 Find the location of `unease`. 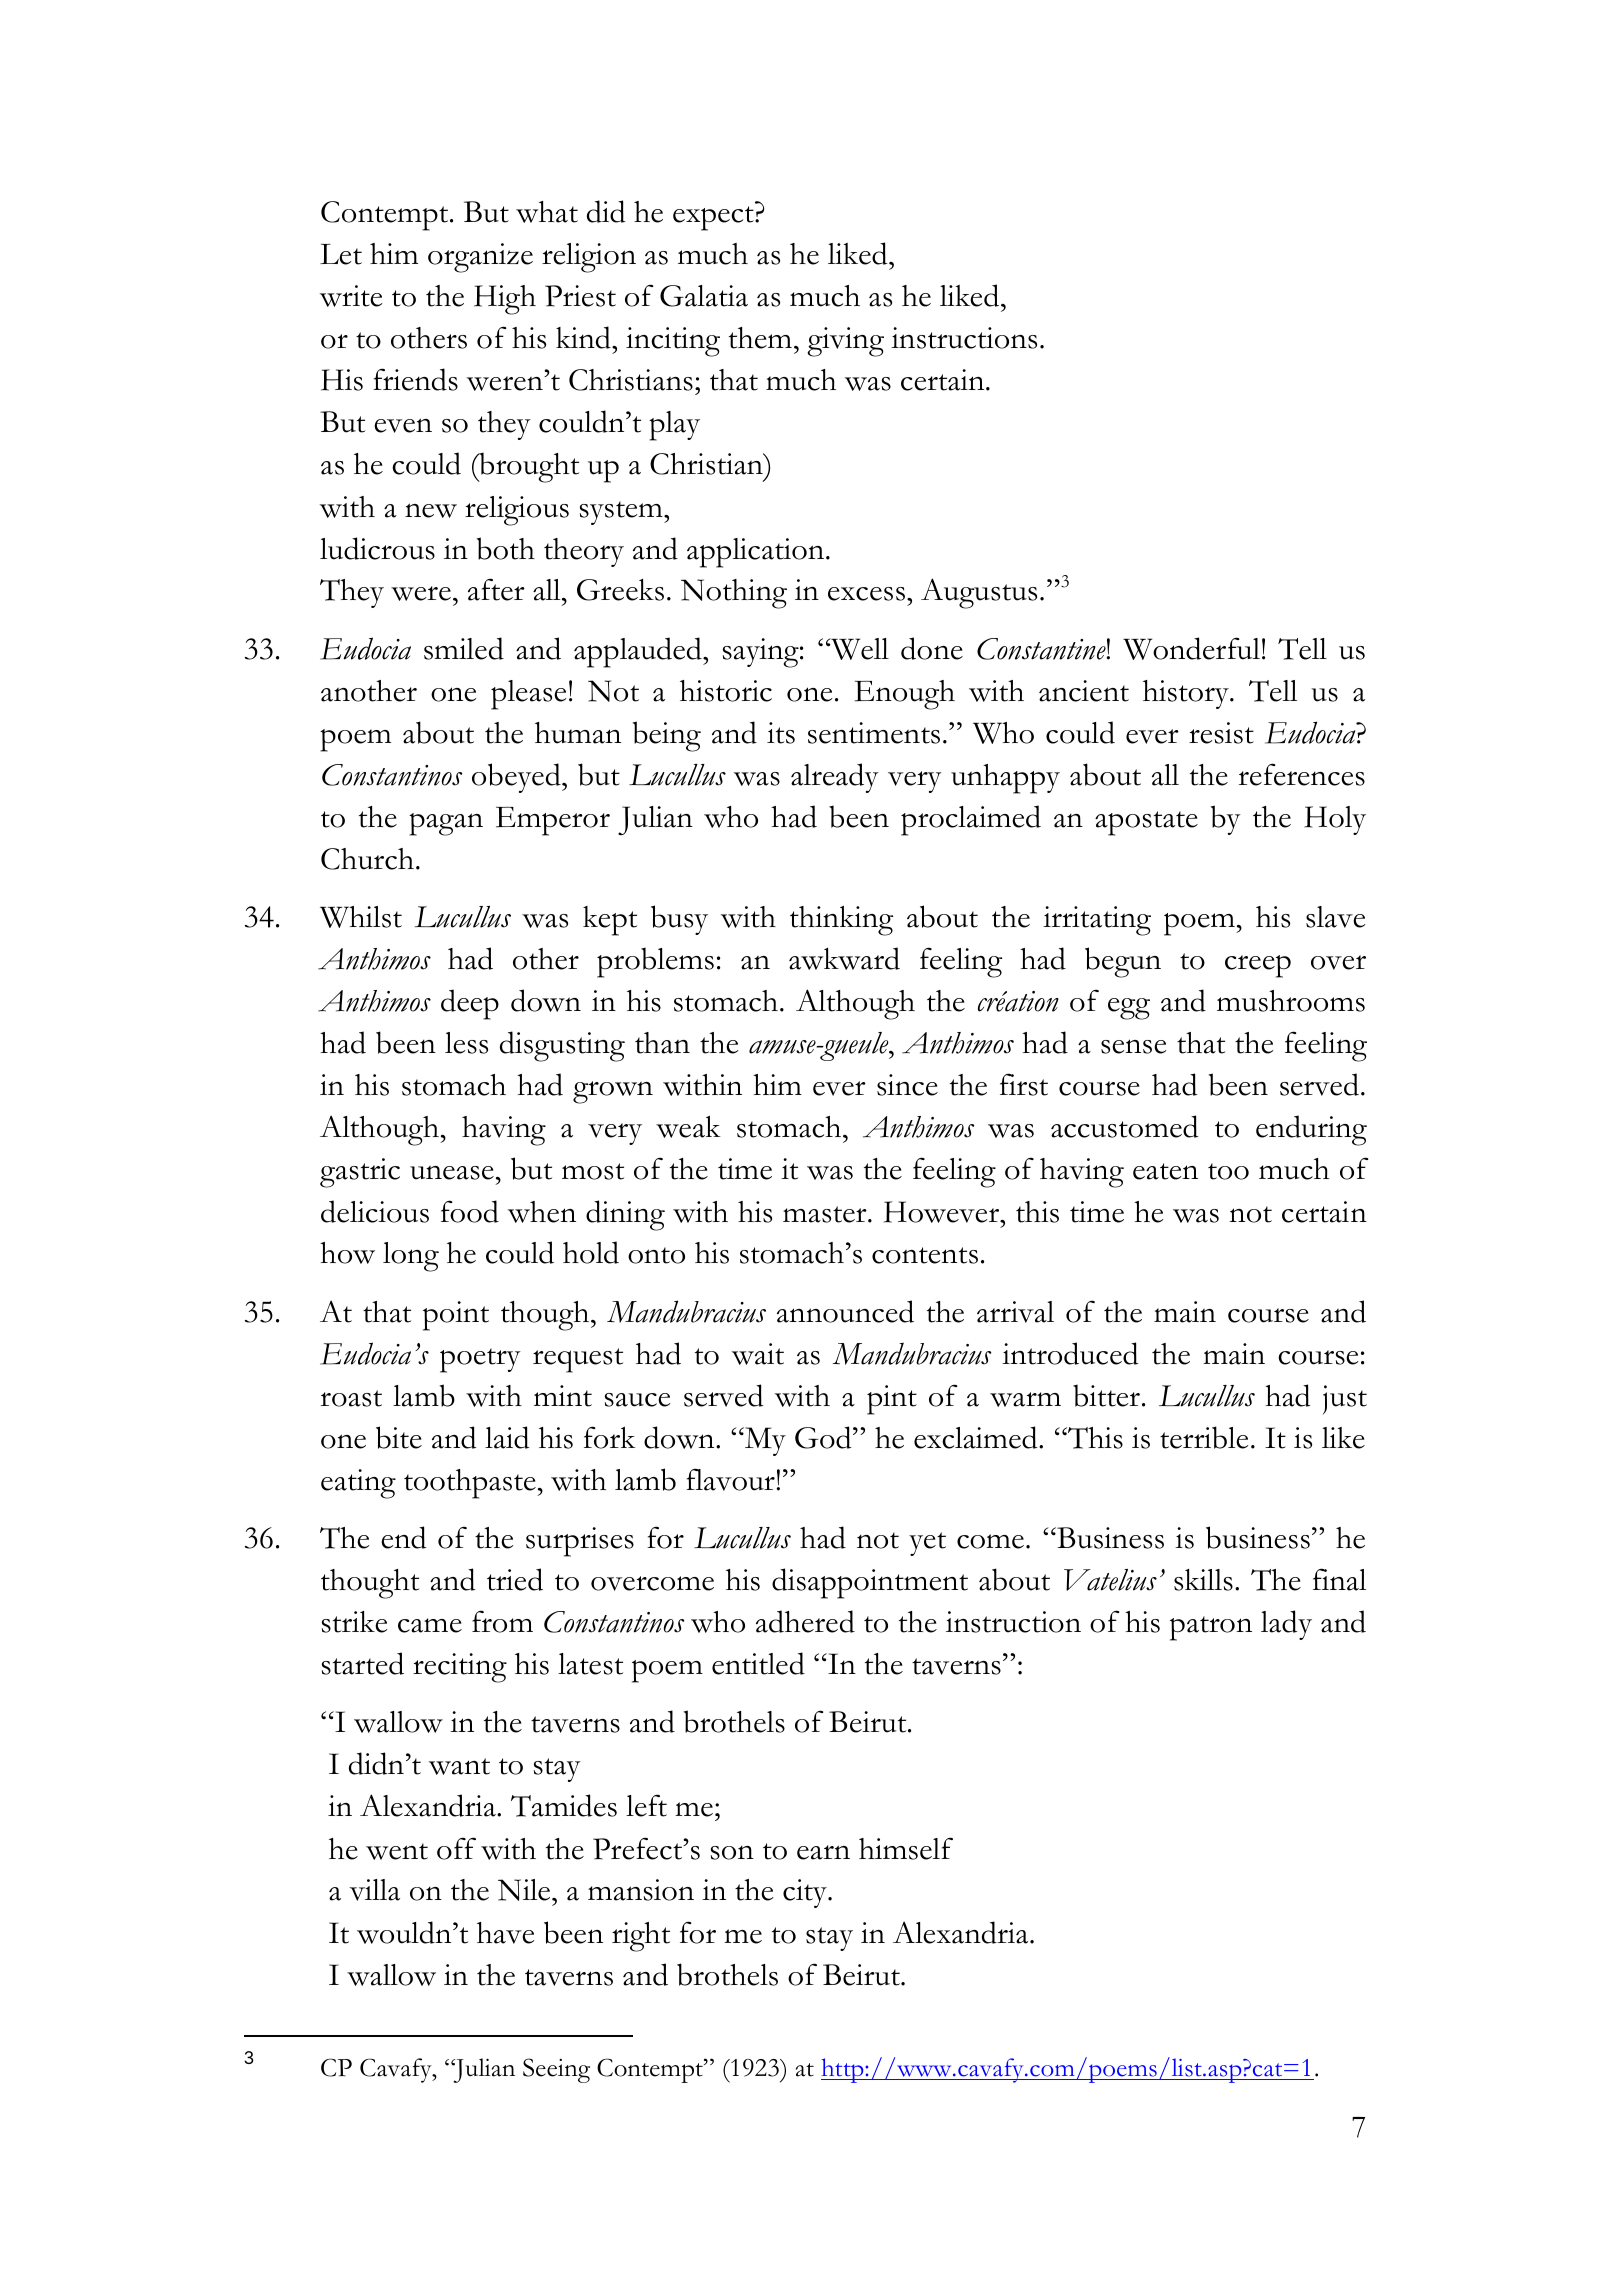

unease is located at coordinates (452, 1173).
